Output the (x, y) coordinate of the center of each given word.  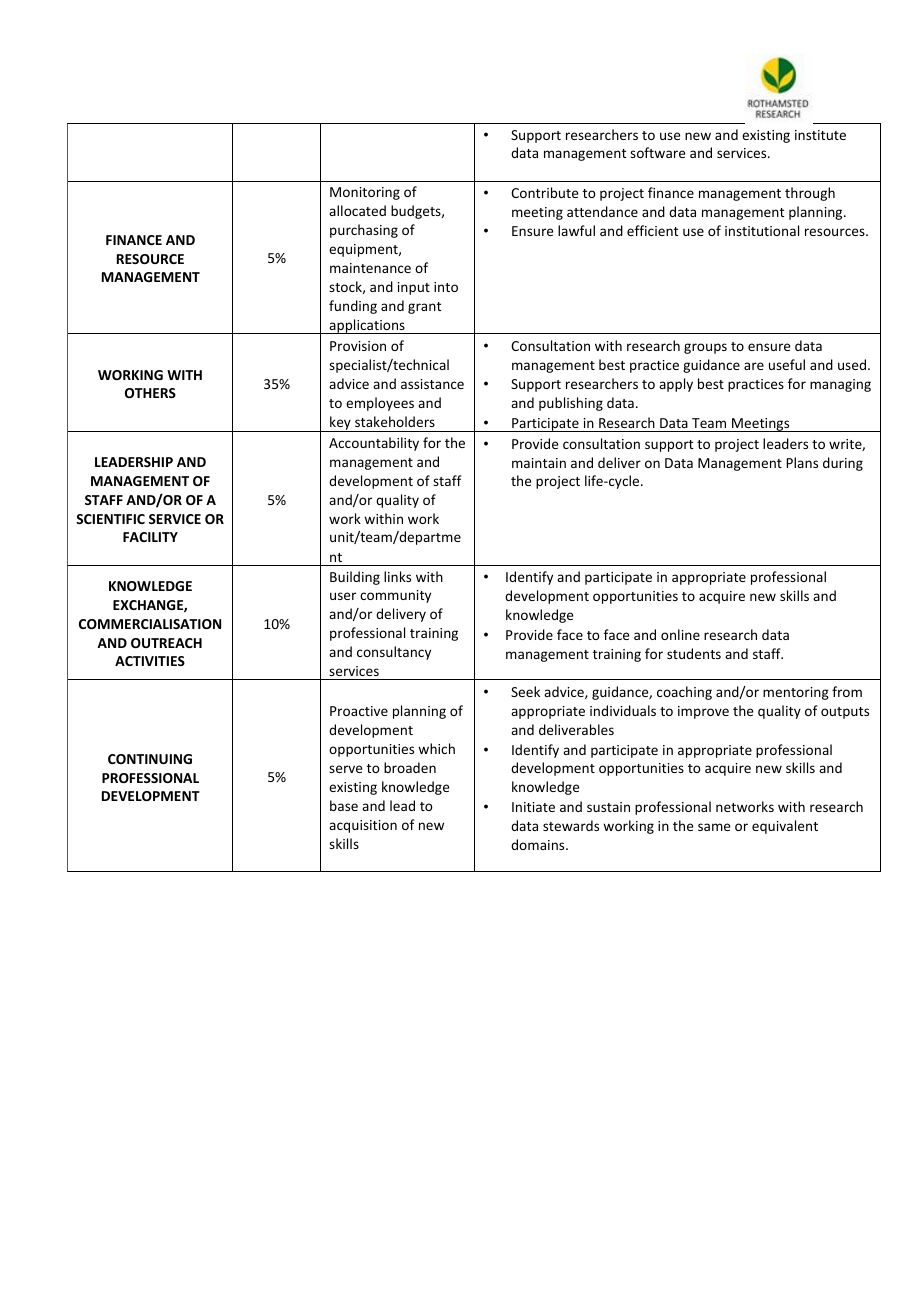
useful (787, 364)
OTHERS (150, 393)
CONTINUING (150, 759)
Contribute (544, 192)
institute (820, 135)
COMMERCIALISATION (150, 624)
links (397, 576)
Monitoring (365, 193)
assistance (432, 384)
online (680, 634)
